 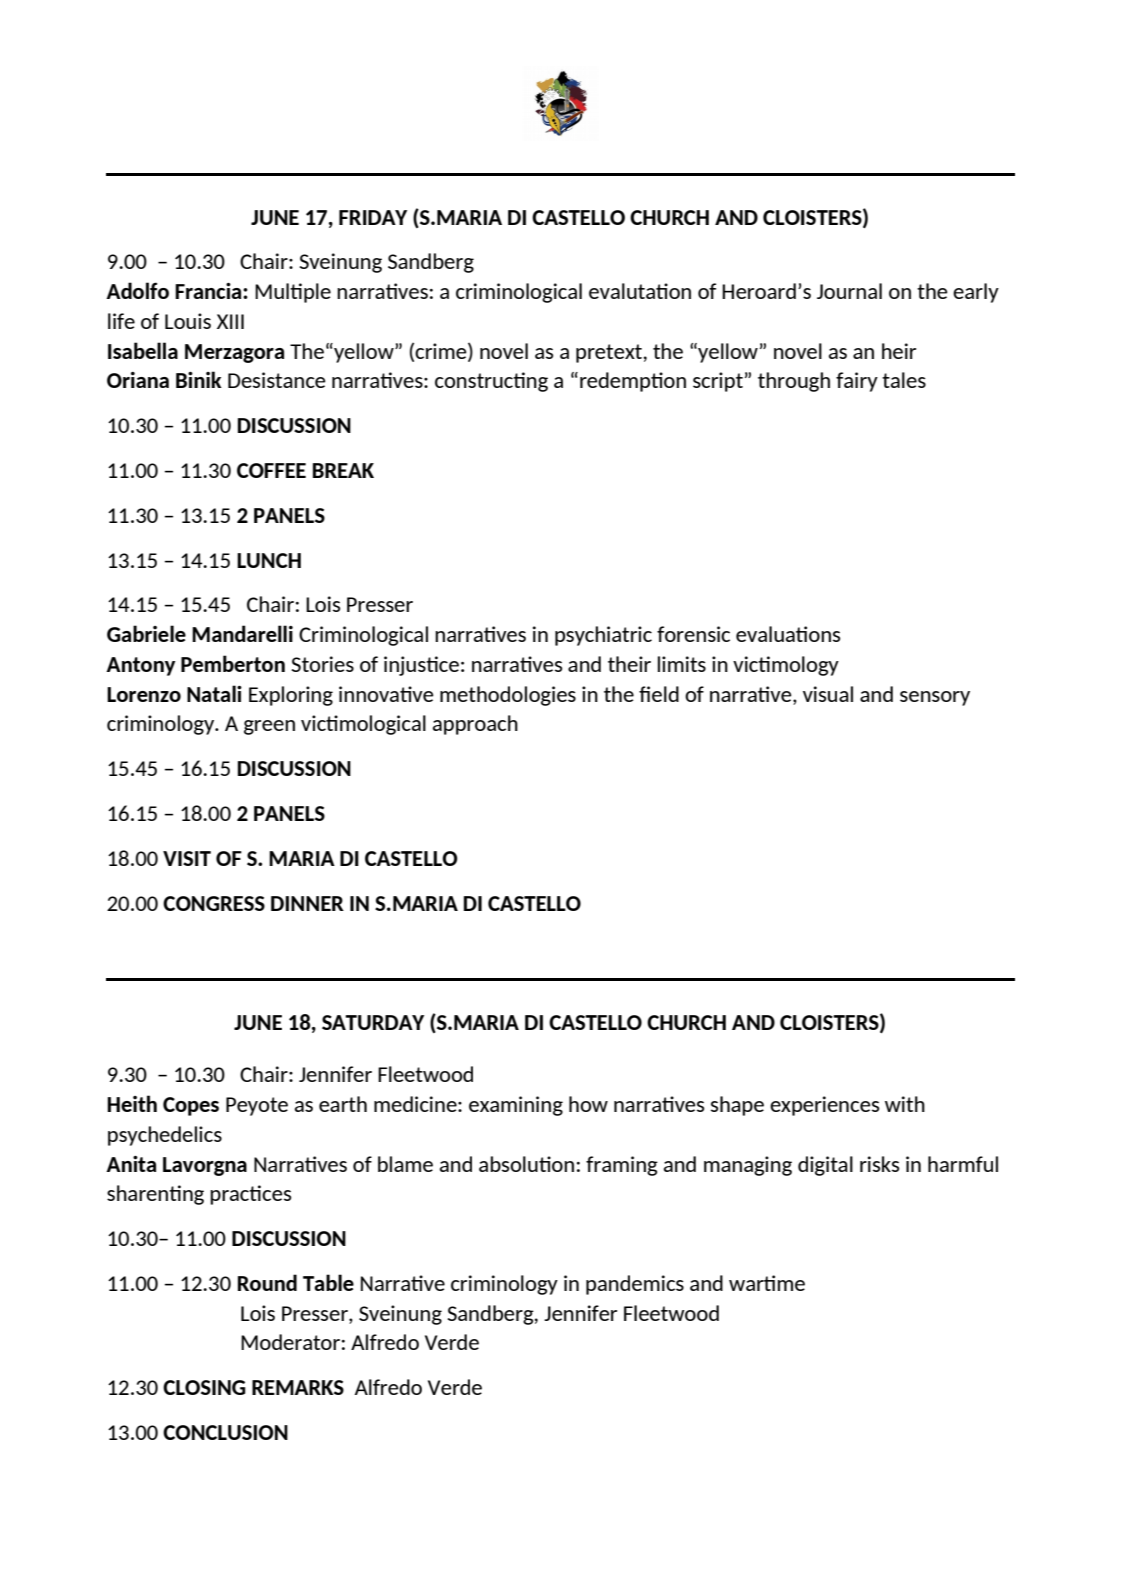 What do you see at coordinates (257, 1106) in the screenshot?
I see `Peyote` at bounding box center [257, 1106].
